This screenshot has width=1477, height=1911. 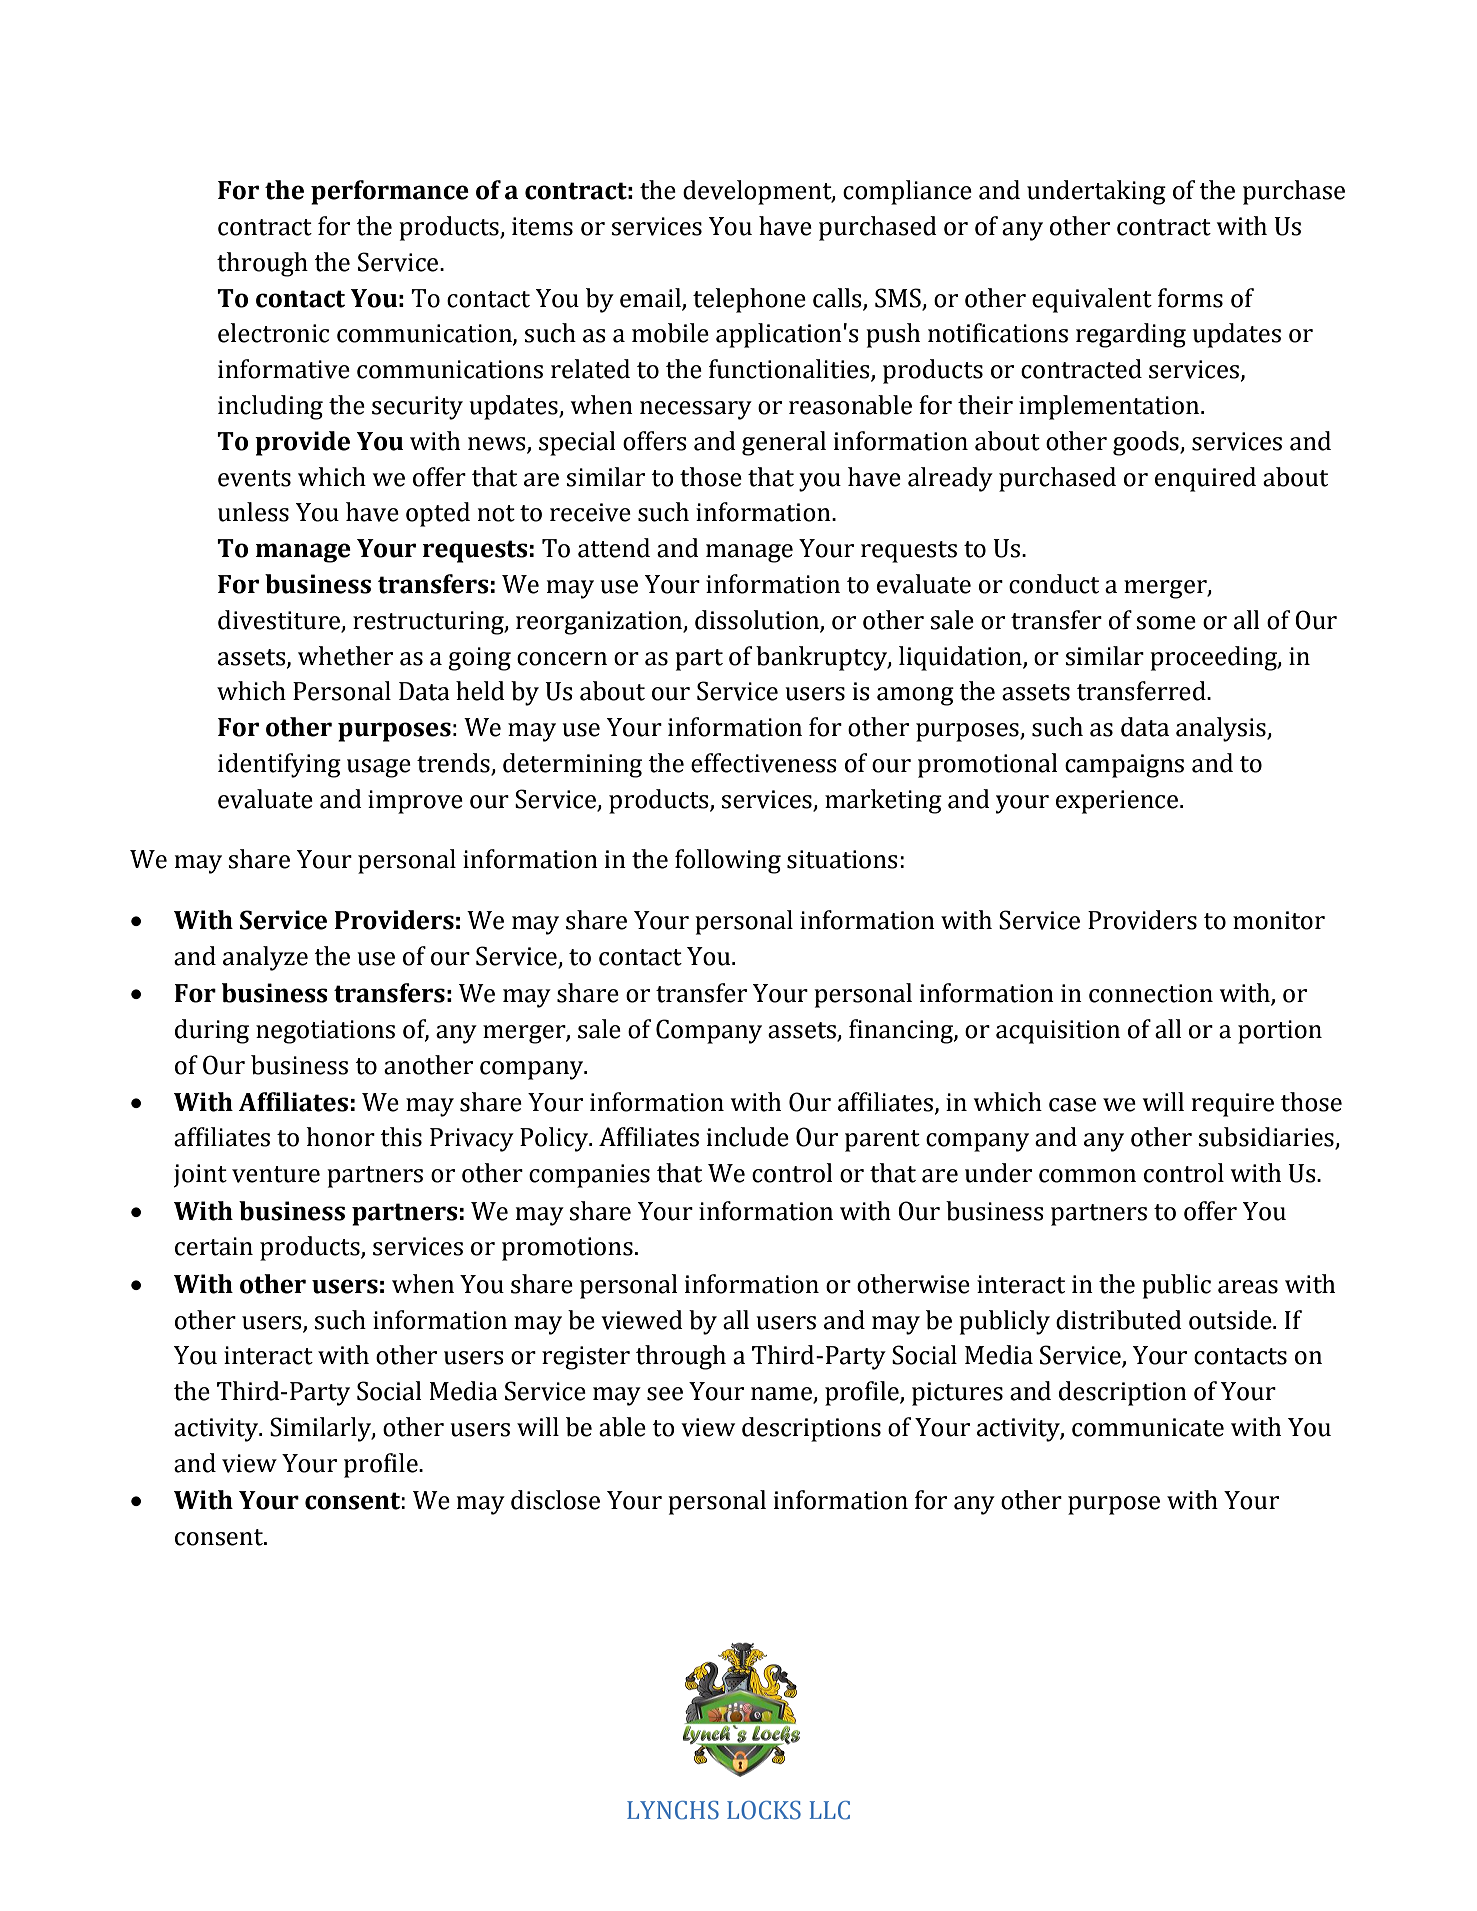 What do you see at coordinates (555, 1500) in the screenshot?
I see `disclose` at bounding box center [555, 1500].
